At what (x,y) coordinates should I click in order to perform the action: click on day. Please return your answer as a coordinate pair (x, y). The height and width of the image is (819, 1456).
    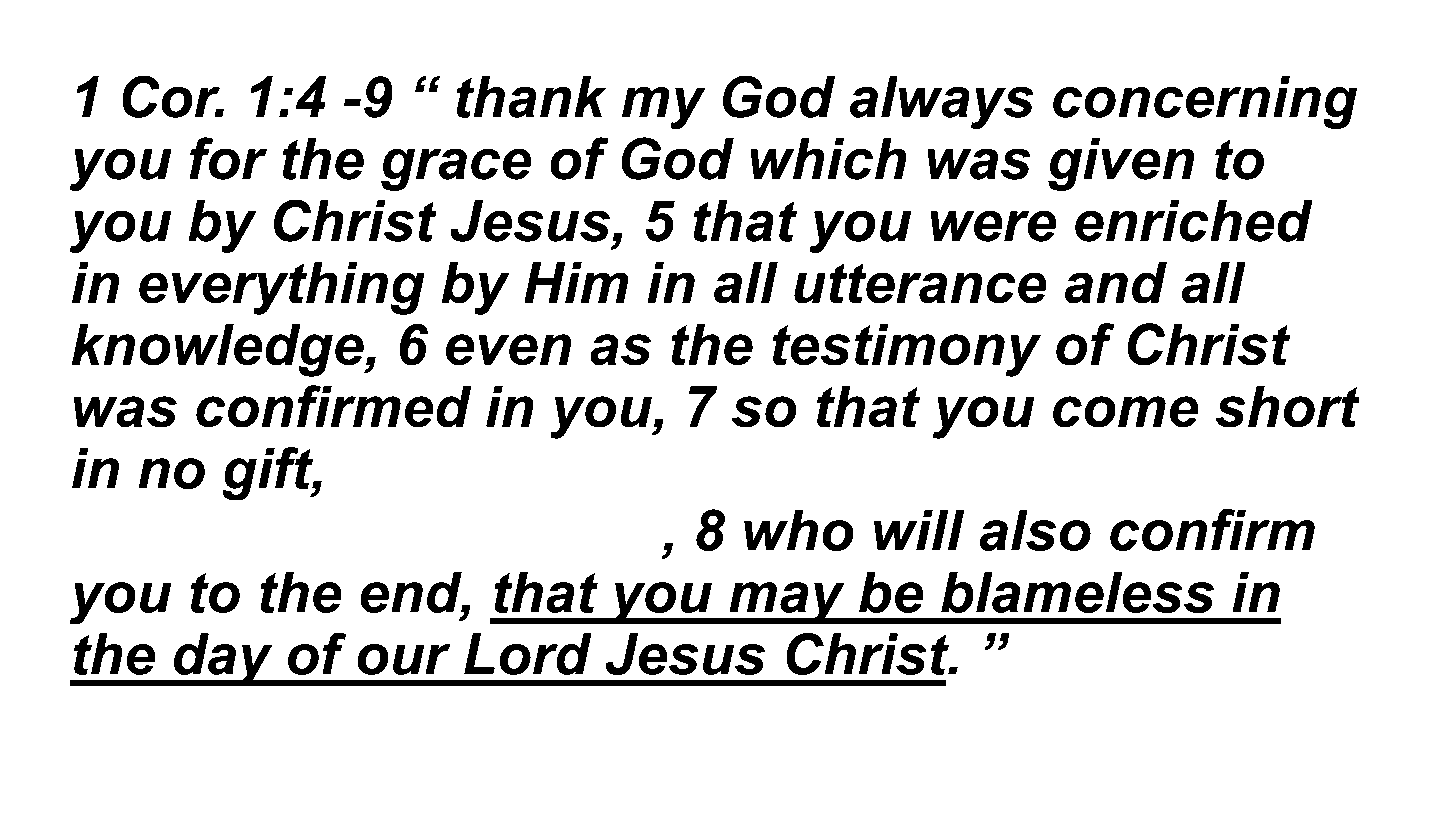
    Looking at the image, I should click on (223, 660).
